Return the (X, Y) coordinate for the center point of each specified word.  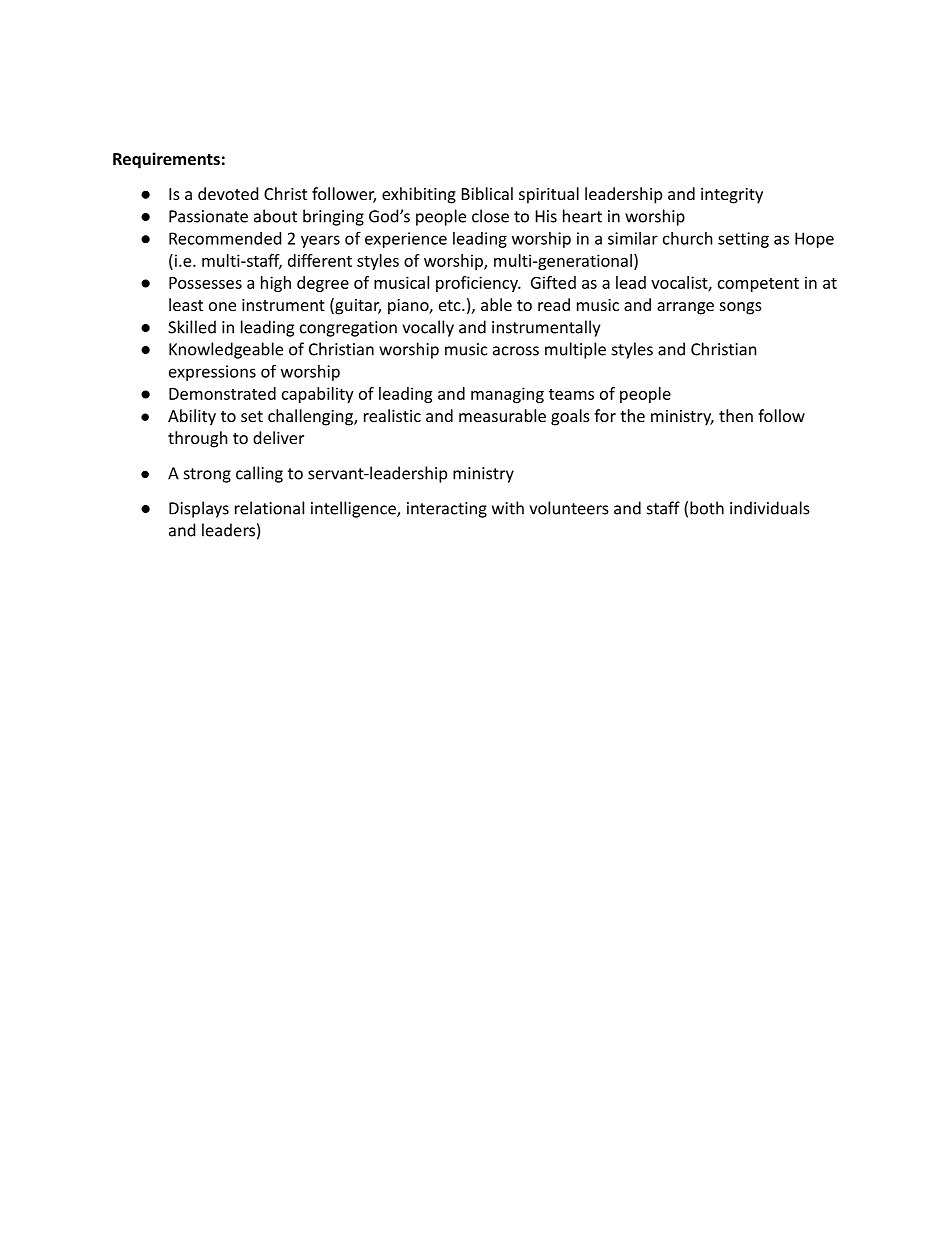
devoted (228, 193)
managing (507, 395)
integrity (732, 196)
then (736, 415)
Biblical (487, 193)
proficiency (478, 284)
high (276, 284)
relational (269, 508)
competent (758, 285)
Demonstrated (222, 393)
